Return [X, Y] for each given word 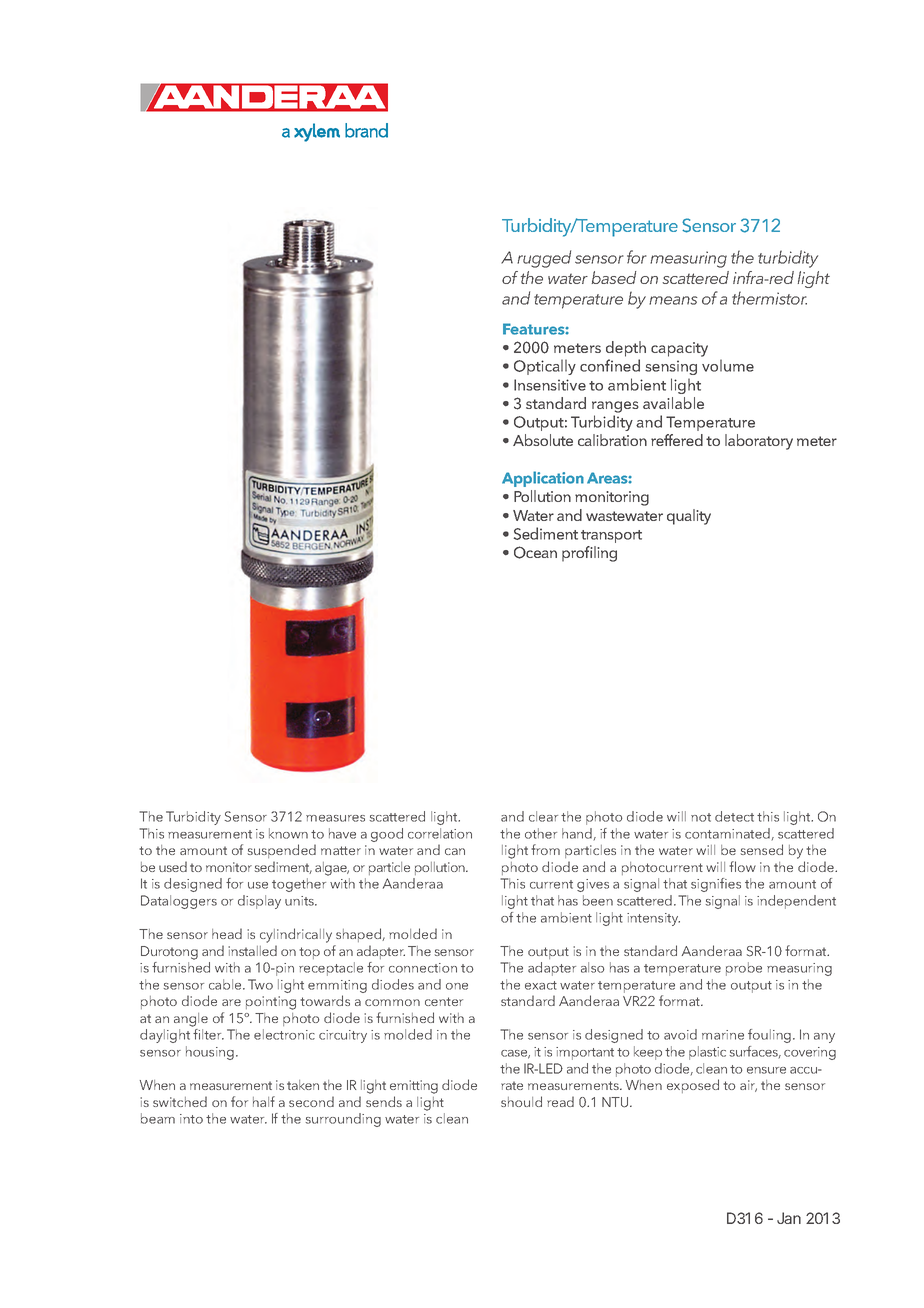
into [191, 1119]
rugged [544, 259]
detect [734, 816]
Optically [545, 367]
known [288, 833]
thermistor [769, 298]
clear [543, 816]
